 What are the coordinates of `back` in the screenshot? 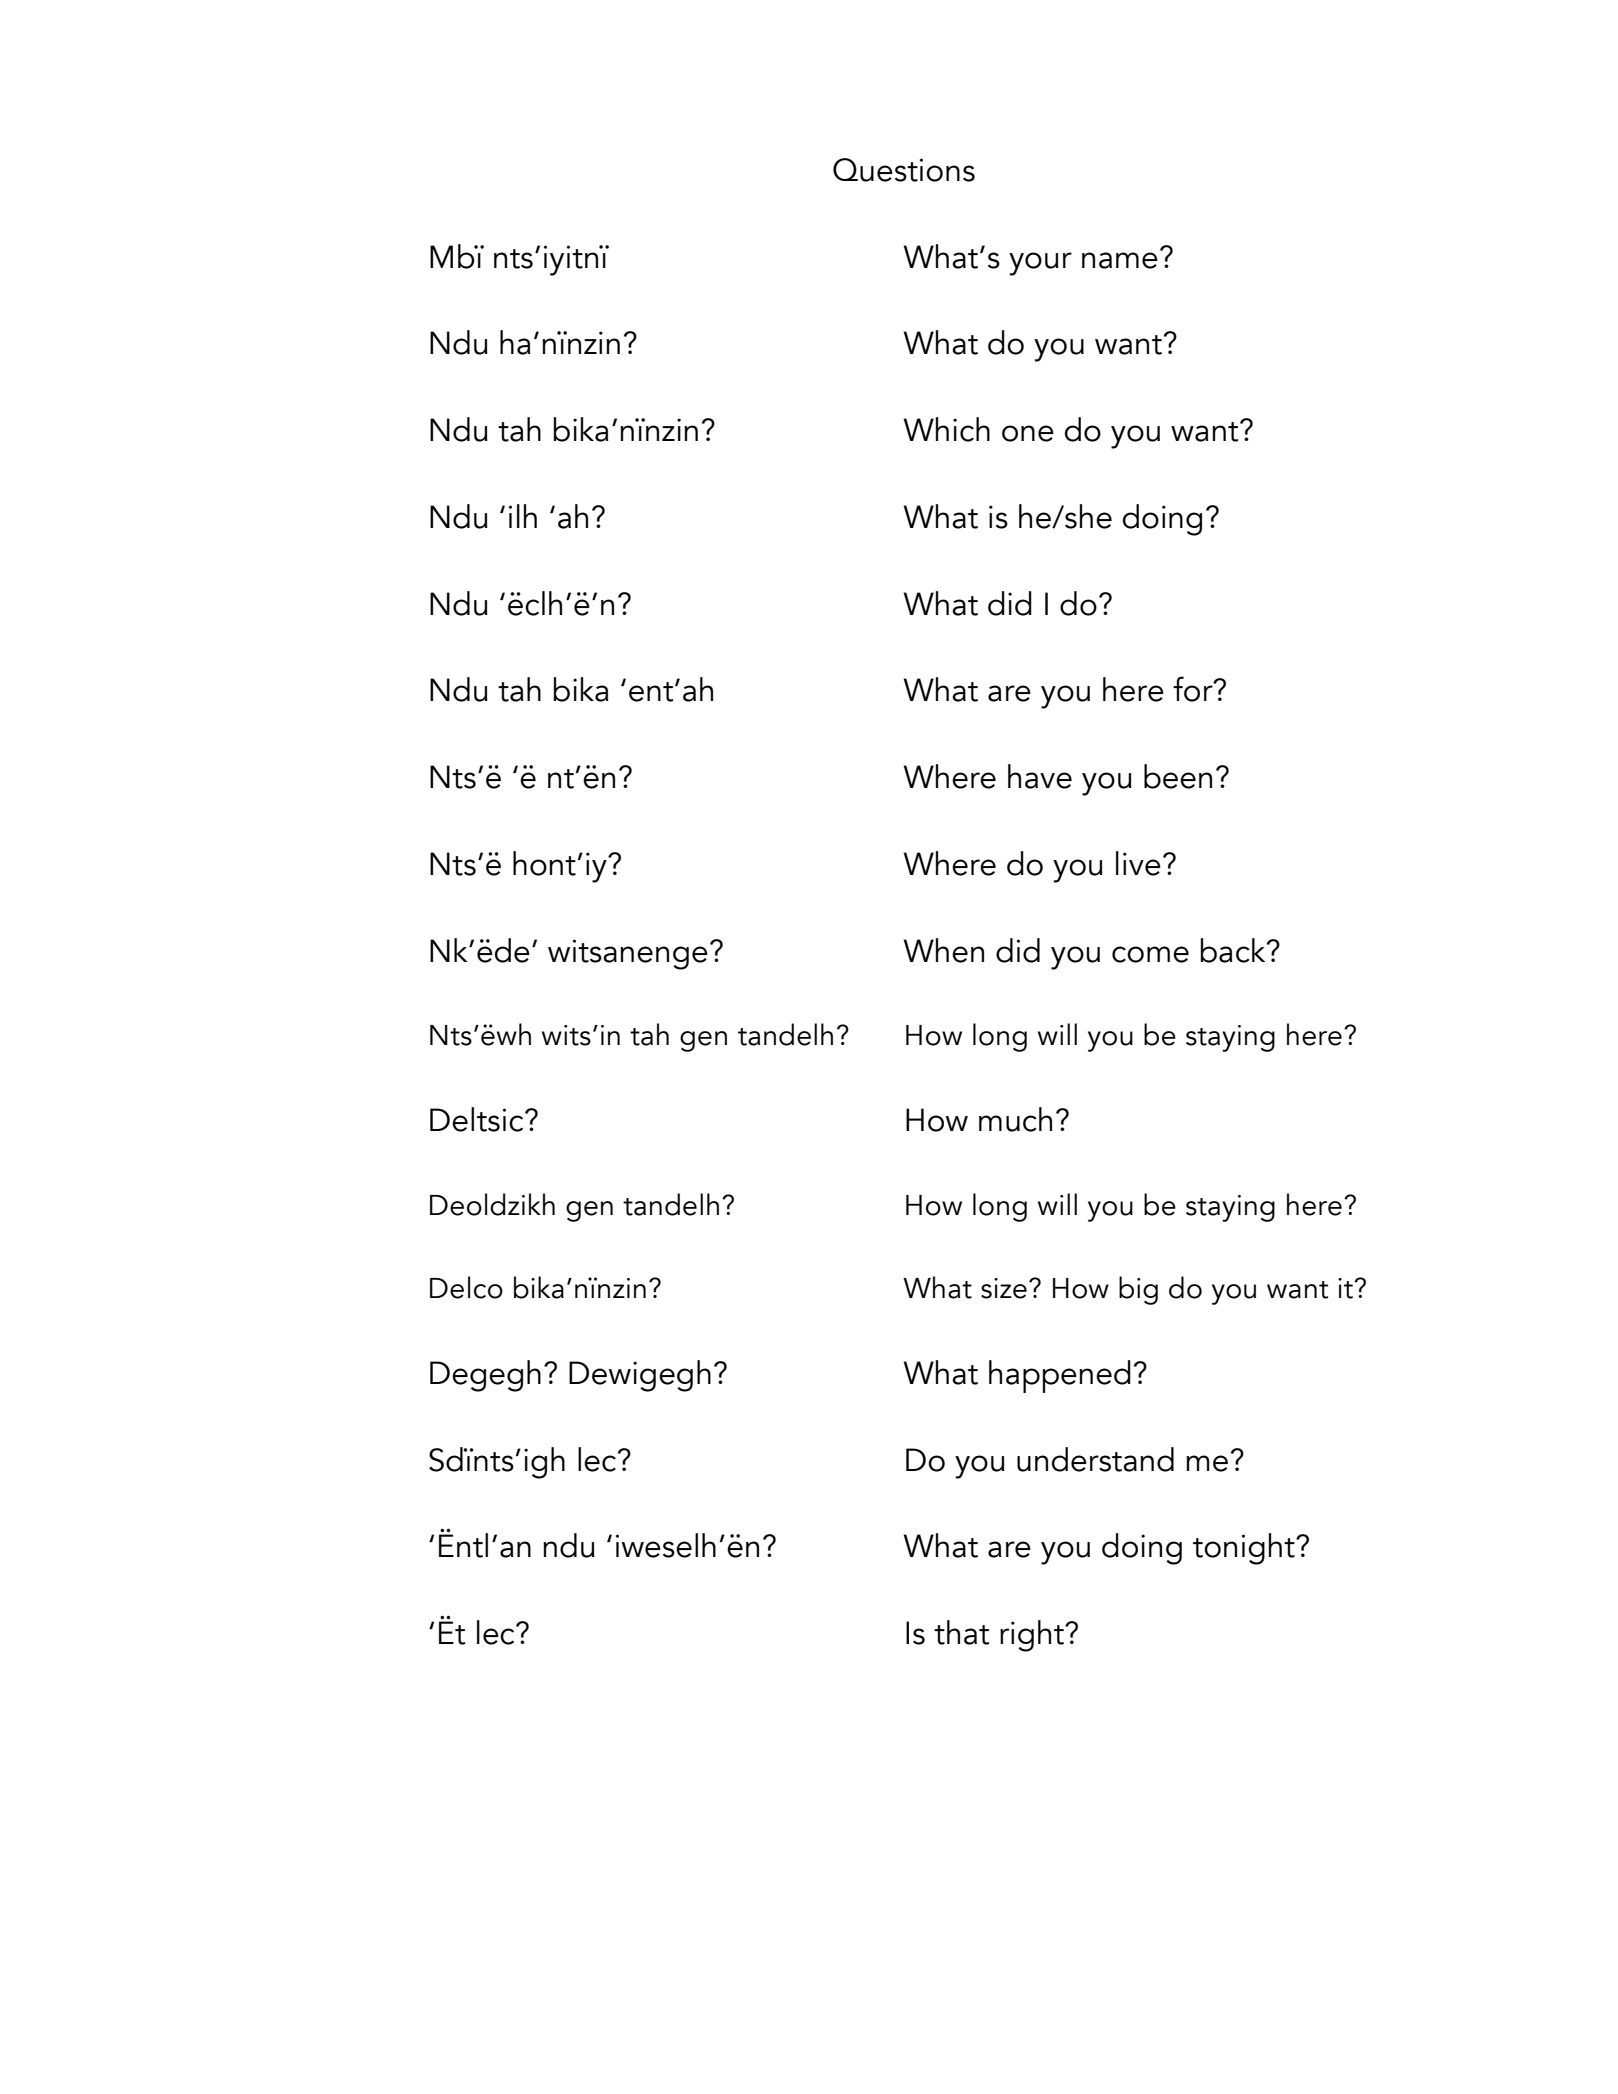 It's located at (1234, 950).
